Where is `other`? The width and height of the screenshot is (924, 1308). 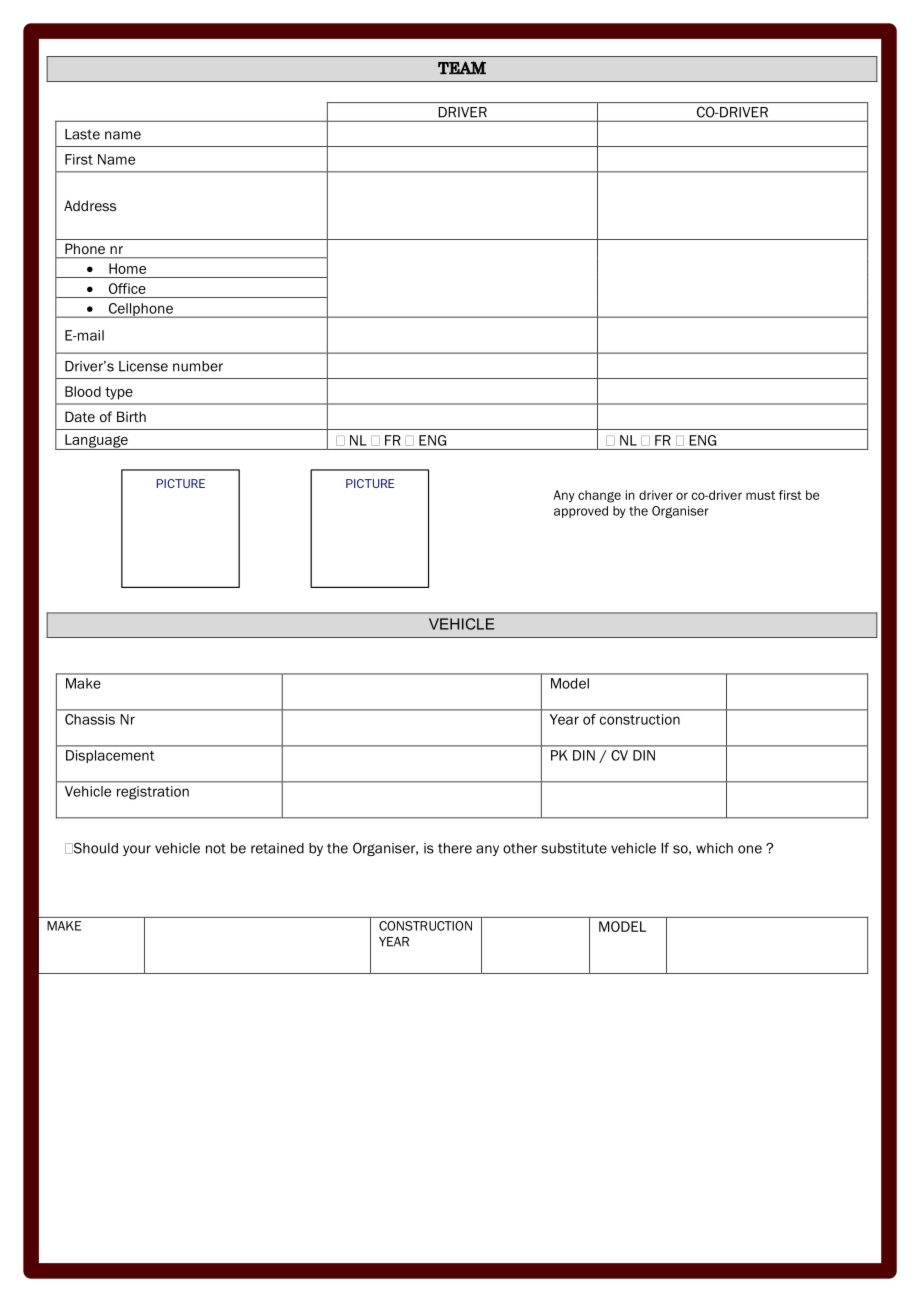
other is located at coordinates (520, 848).
